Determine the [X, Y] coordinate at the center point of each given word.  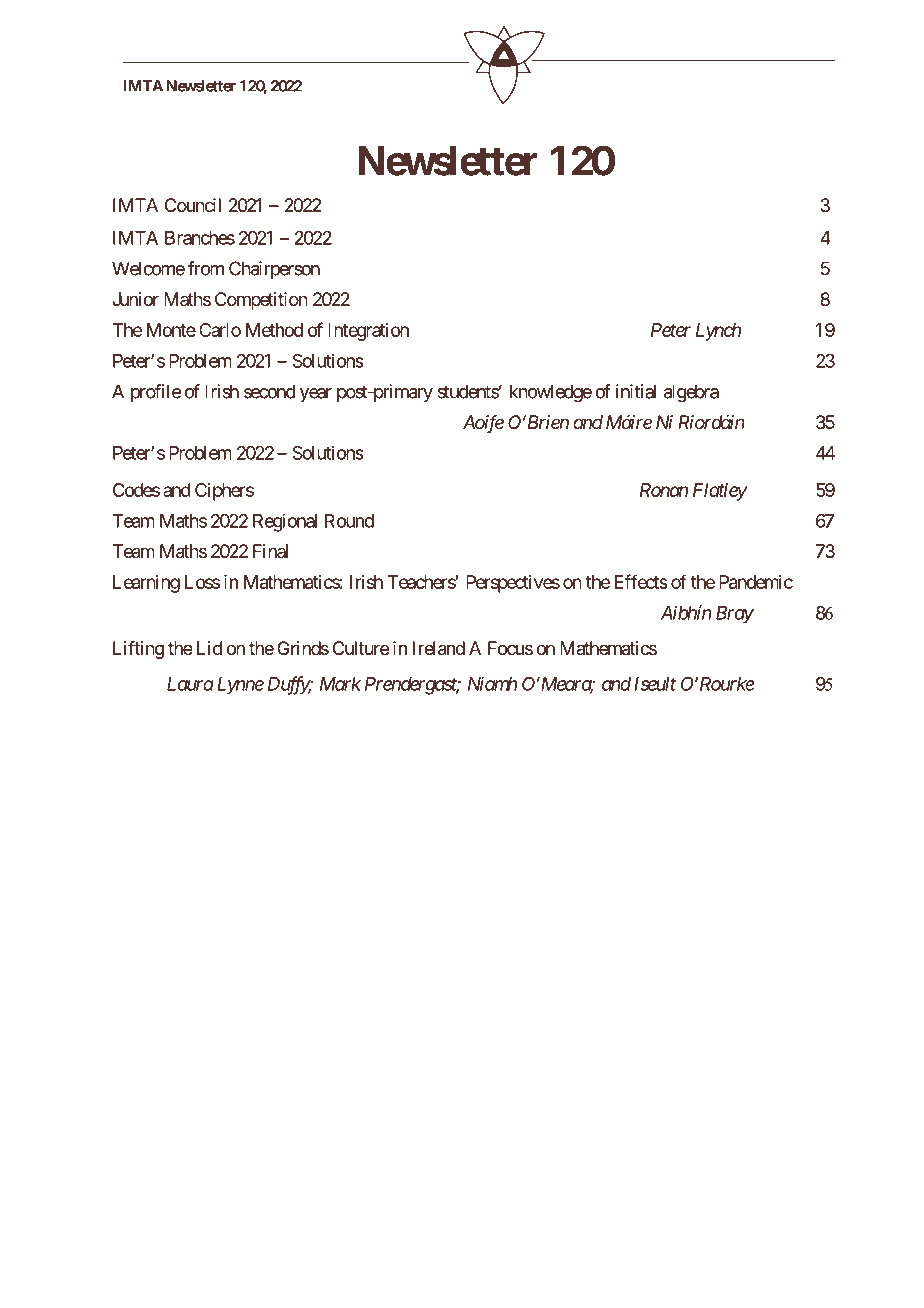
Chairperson [274, 270]
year [316, 395]
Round [349, 521]
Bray [735, 615]
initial [636, 391]
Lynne [240, 686]
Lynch [718, 332]
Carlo [220, 330]
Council [193, 205]
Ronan [664, 490]
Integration [368, 332]
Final [270, 551]
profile [156, 393]
